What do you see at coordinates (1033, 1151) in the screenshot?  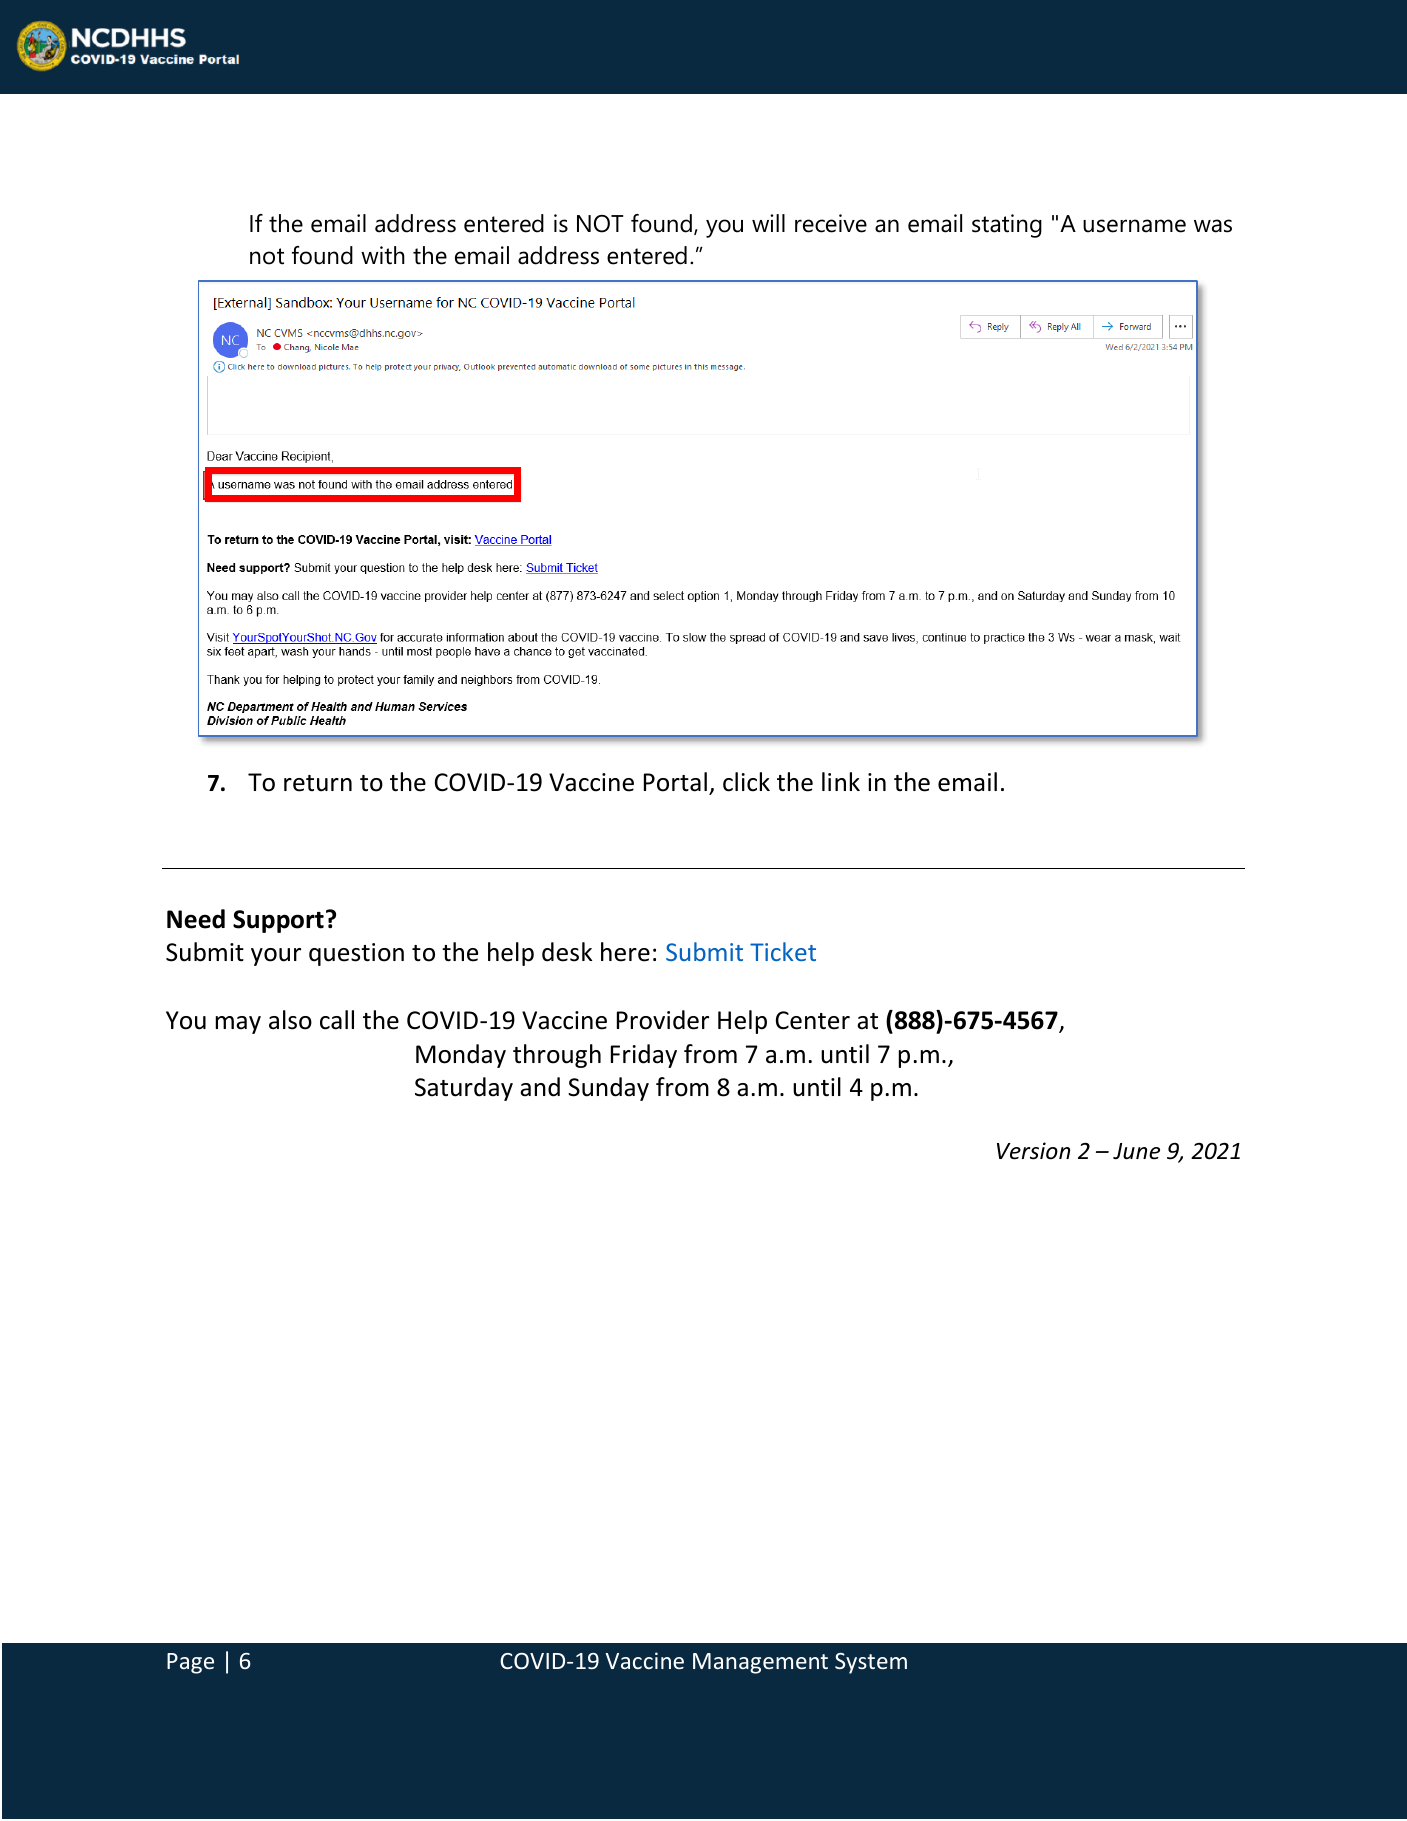 I see `Version` at bounding box center [1033, 1151].
